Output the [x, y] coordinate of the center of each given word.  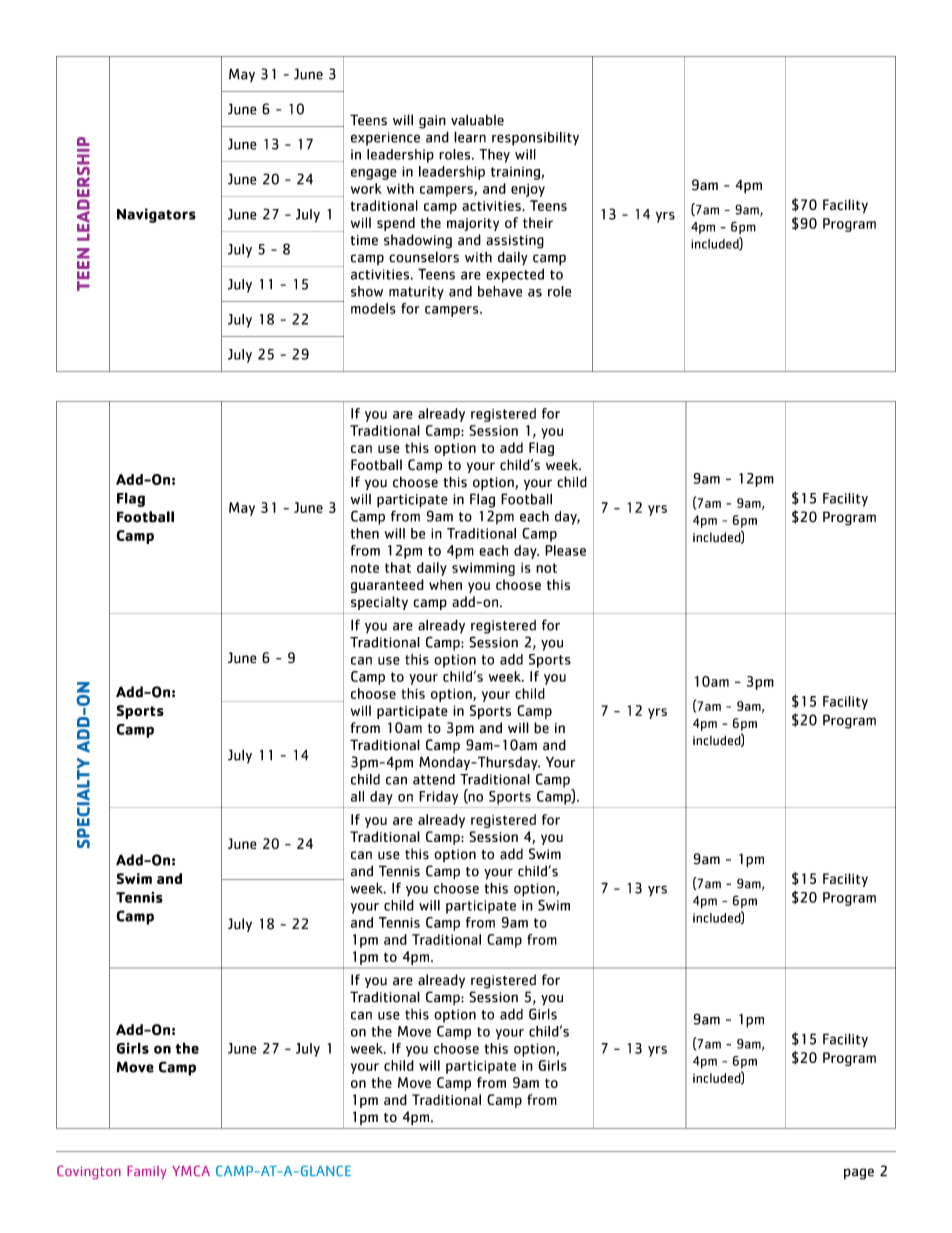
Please [565, 550]
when [445, 584]
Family [147, 1172]
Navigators [156, 215]
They [494, 156]
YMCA [191, 1170]
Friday [438, 798]
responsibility [535, 139]
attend [434, 779]
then [365, 533]
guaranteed [387, 586]
